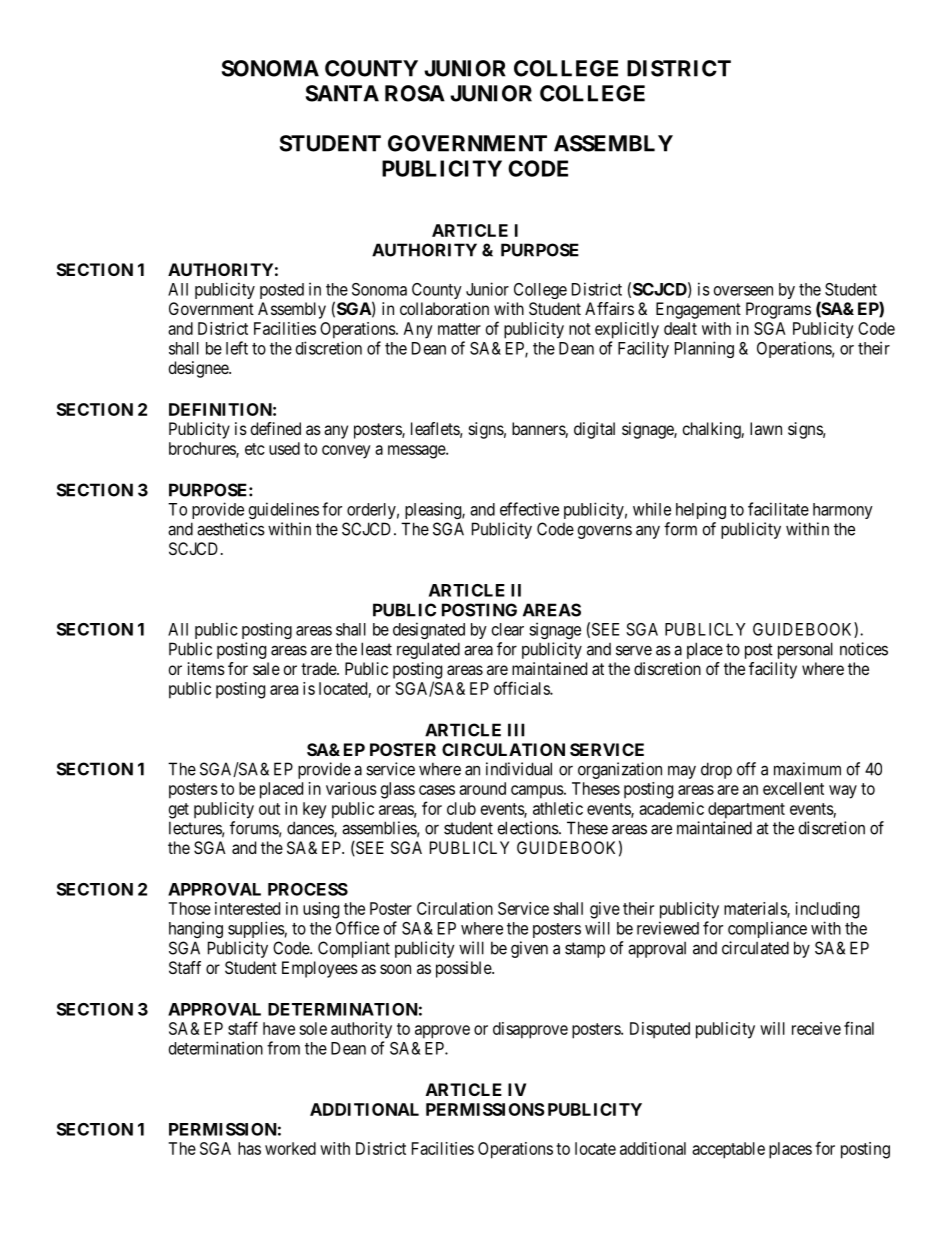 The image size is (952, 1233). I want to click on lawn, so click(766, 428).
